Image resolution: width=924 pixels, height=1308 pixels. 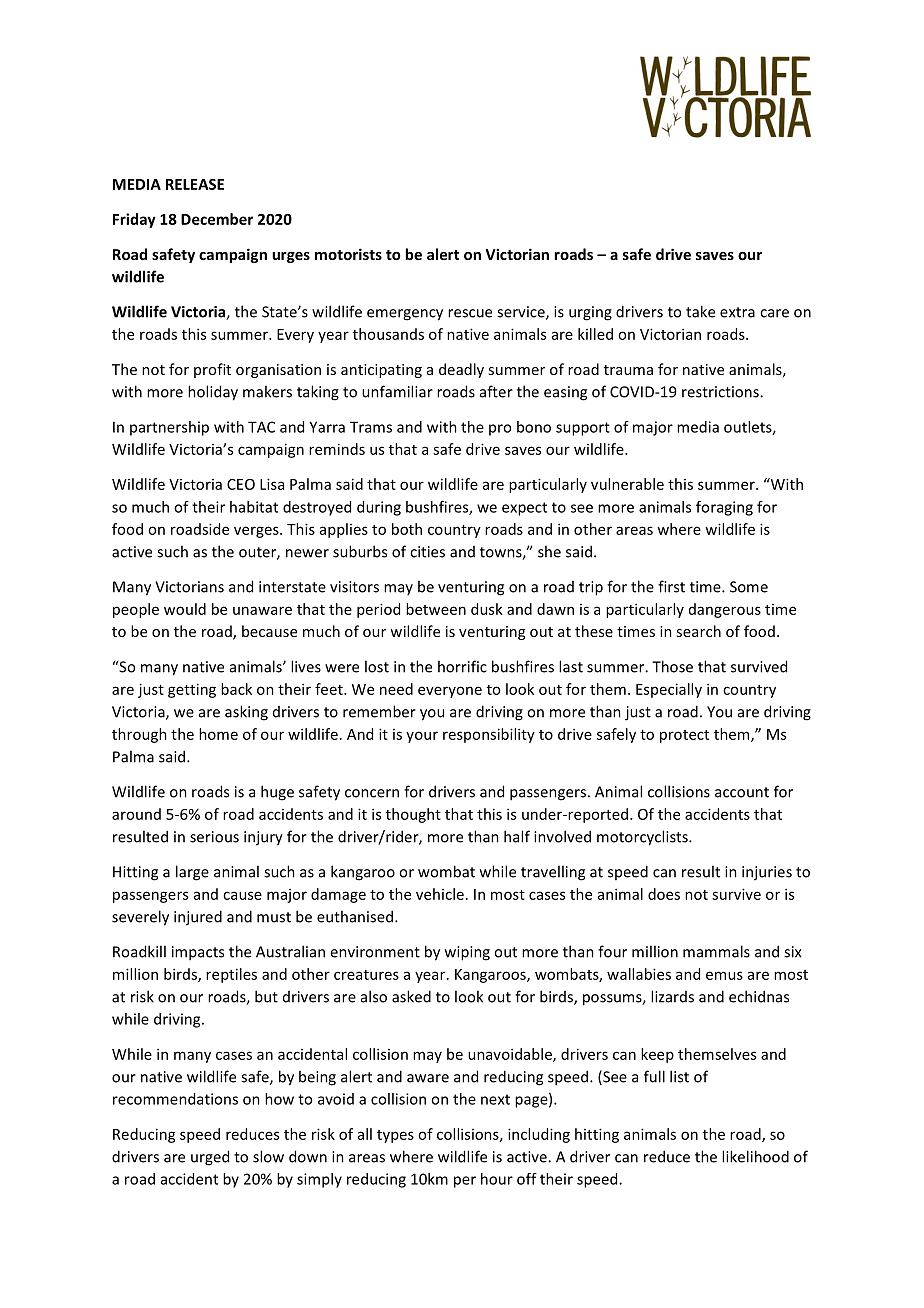 What do you see at coordinates (348, 254) in the screenshot?
I see `motorists` at bounding box center [348, 254].
